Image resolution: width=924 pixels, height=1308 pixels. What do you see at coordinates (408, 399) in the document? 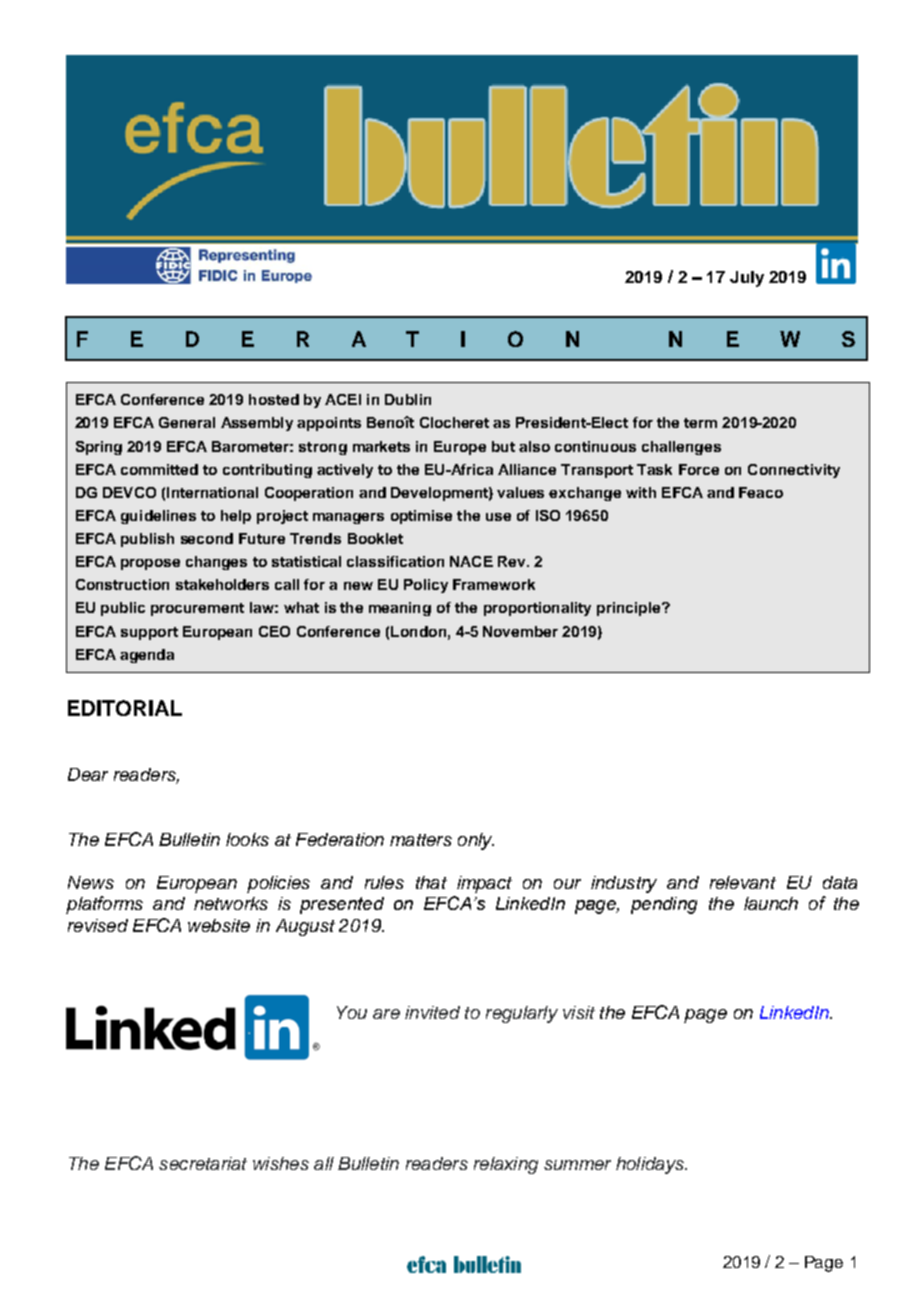
I see `Dublin` at bounding box center [408, 399].
